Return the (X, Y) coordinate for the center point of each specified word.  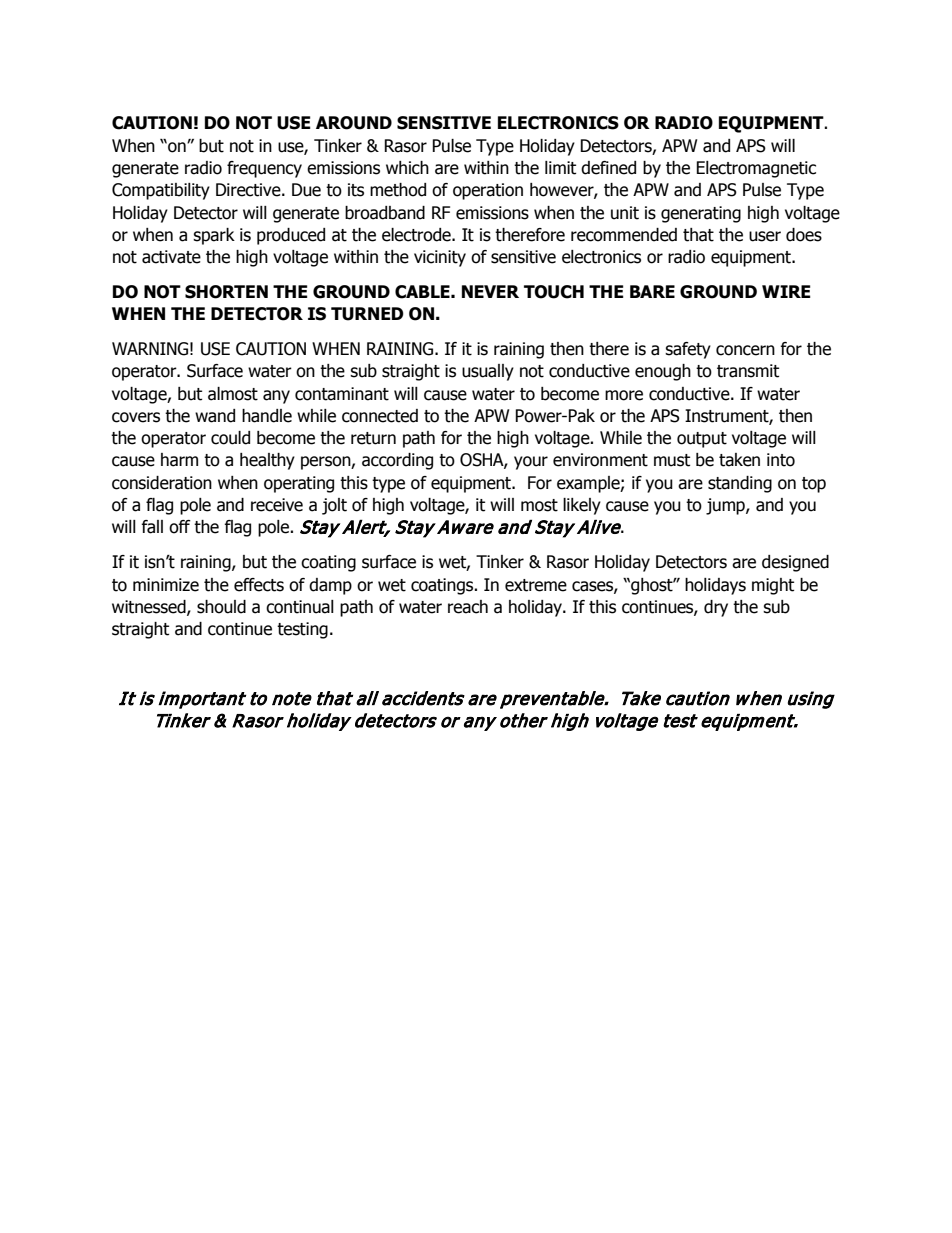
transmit (748, 371)
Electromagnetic (756, 169)
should (221, 607)
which (407, 168)
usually (488, 372)
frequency (264, 169)
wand (215, 416)
